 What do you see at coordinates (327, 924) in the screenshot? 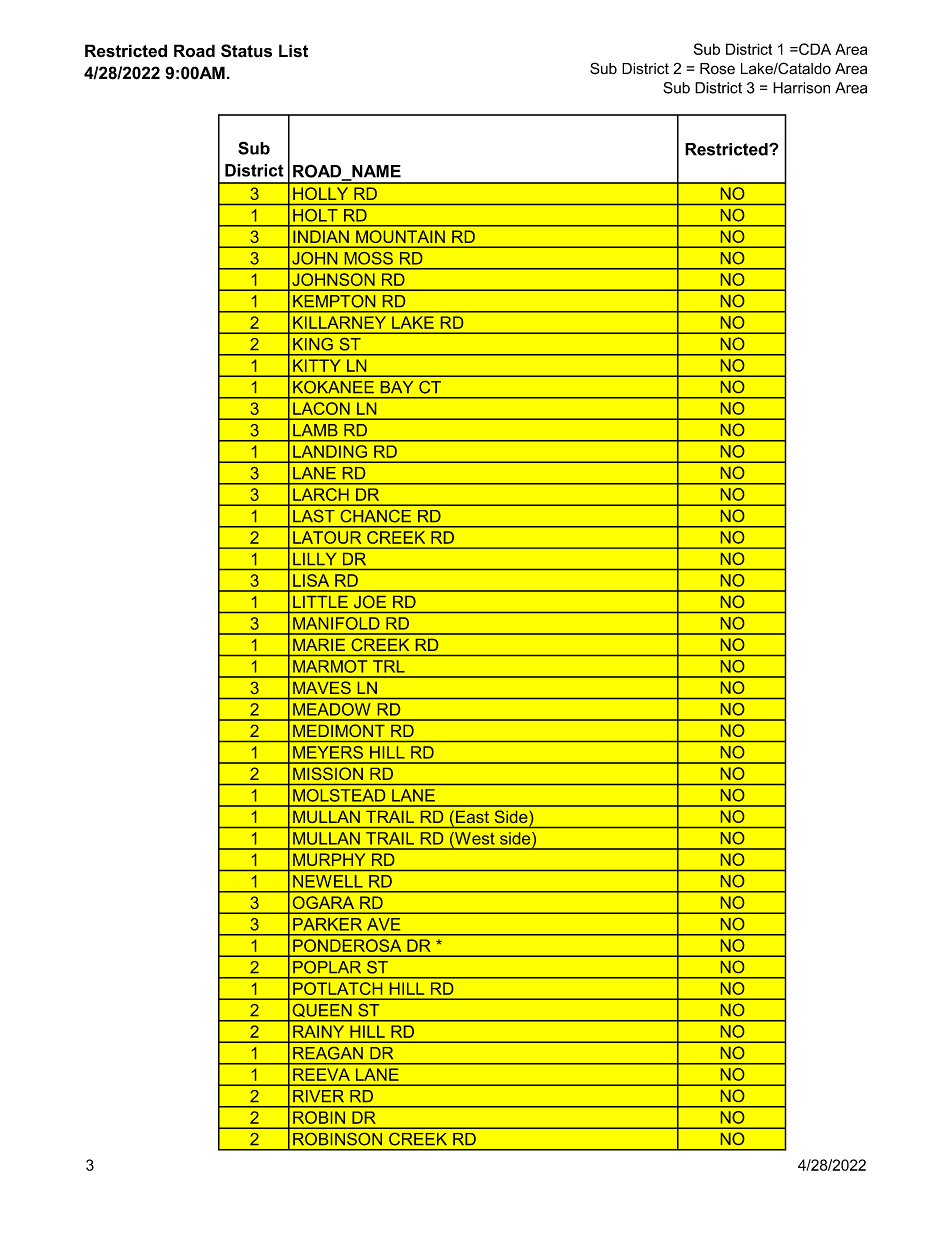
I see `PARKER` at bounding box center [327, 924].
